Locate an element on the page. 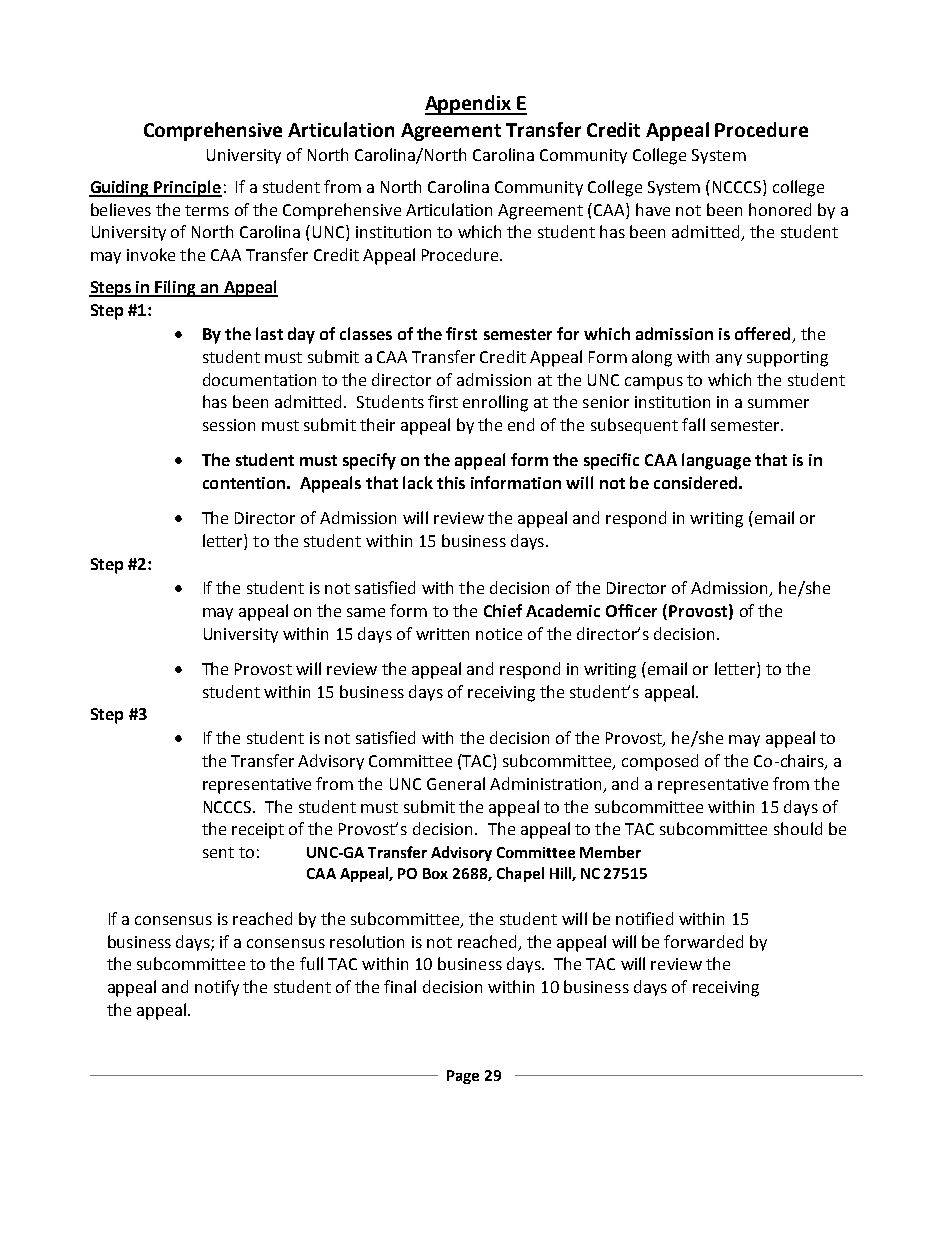 Image resolution: width=952 pixels, height=1233 pixels. honored is located at coordinates (780, 209).
